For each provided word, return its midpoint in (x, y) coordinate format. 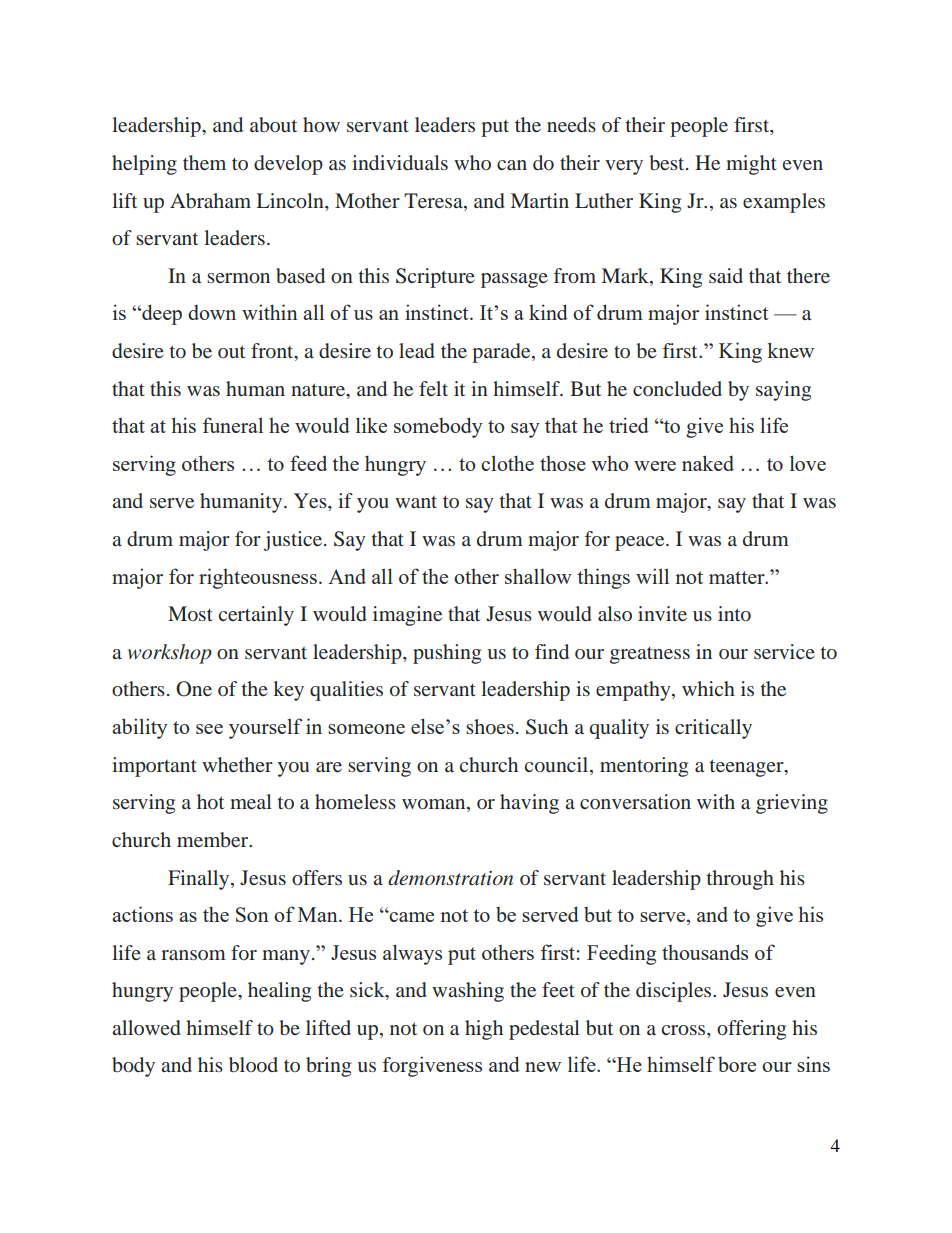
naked (708, 463)
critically (713, 729)
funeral (233, 425)
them (204, 162)
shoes (490, 726)
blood (253, 1064)
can (512, 165)
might (751, 165)
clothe (507, 463)
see (209, 729)
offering (751, 1030)
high (484, 1030)
